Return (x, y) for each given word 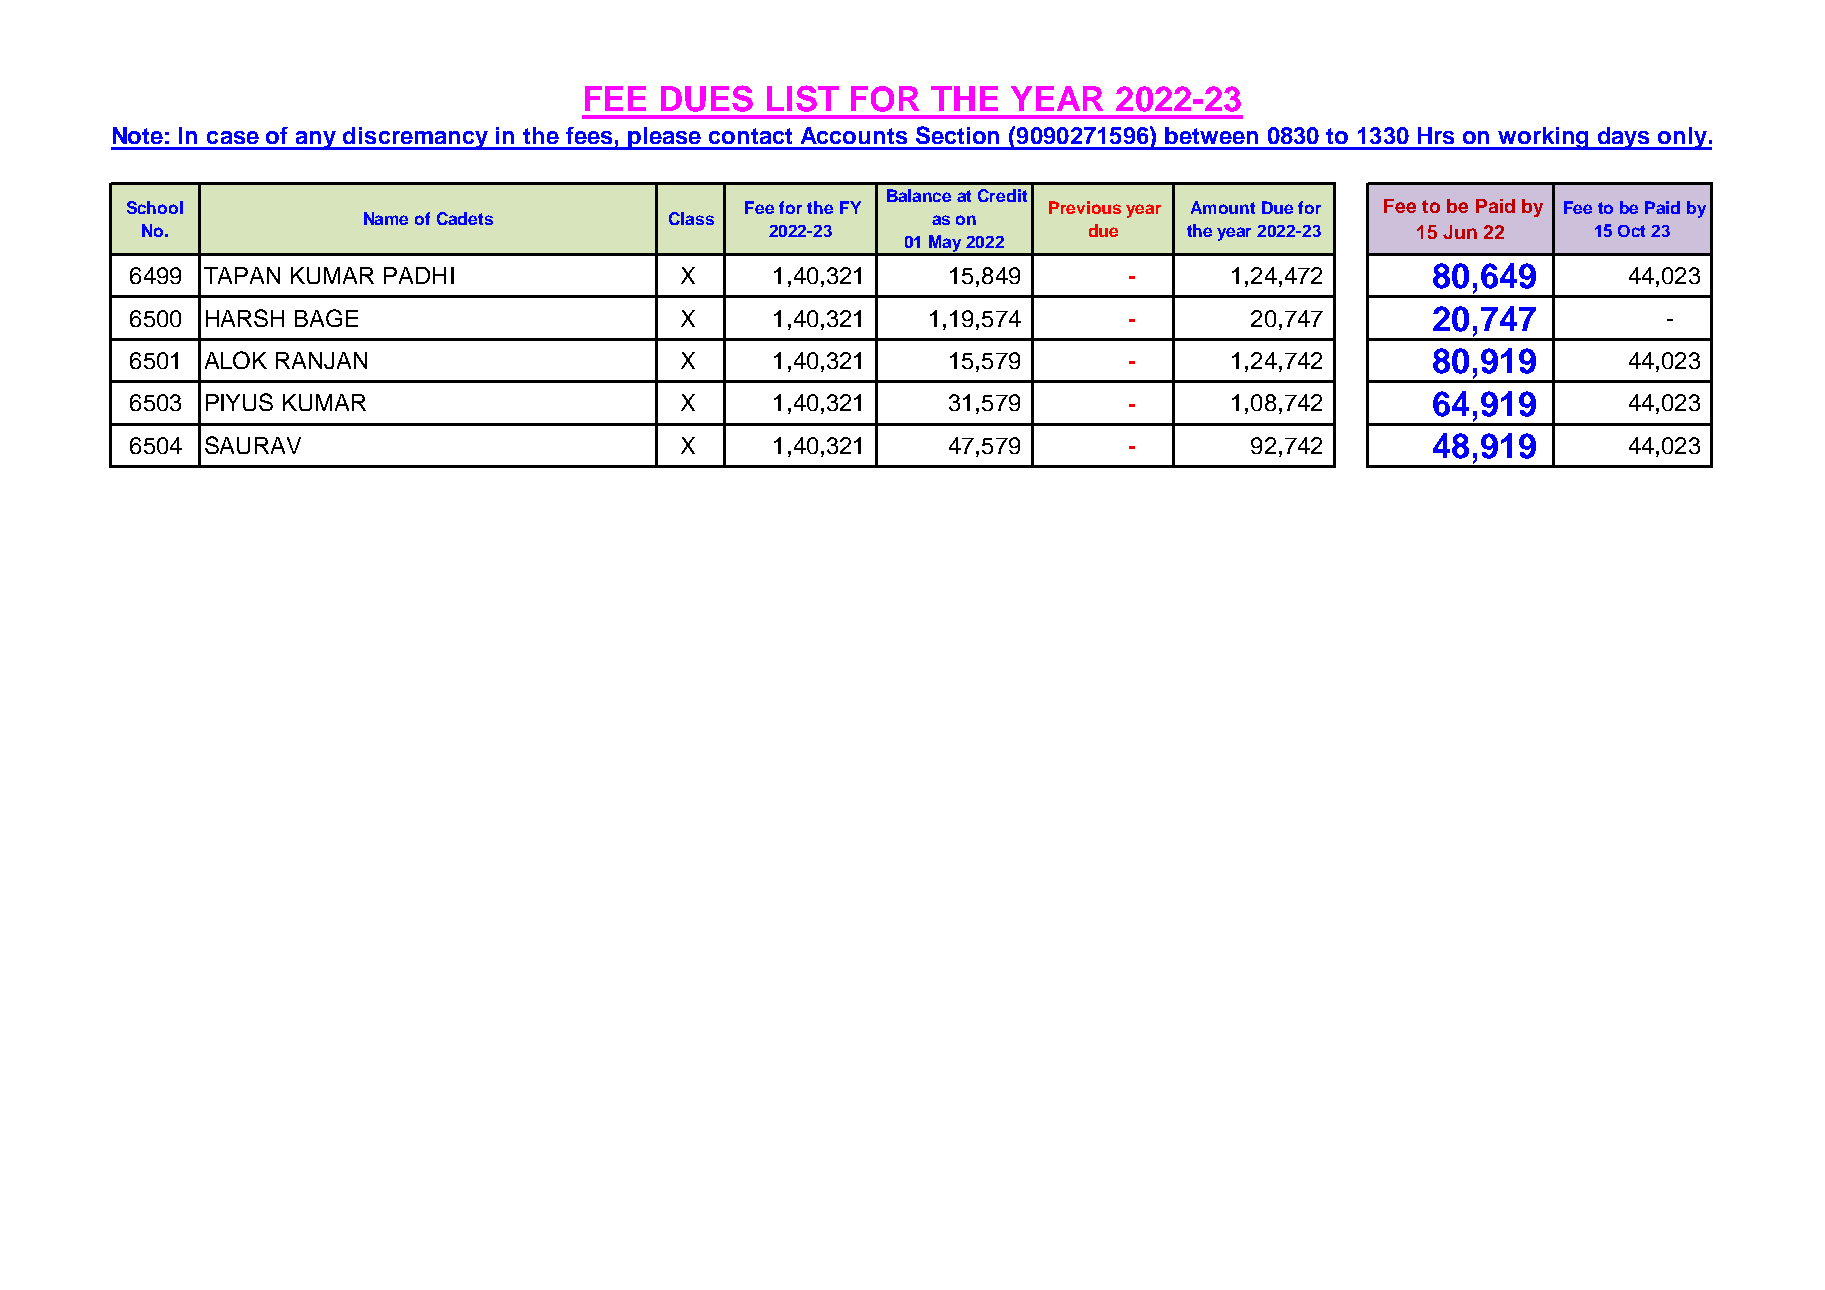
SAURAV (253, 445)
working (1544, 138)
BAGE (326, 318)
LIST (803, 98)
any (316, 140)
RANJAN (321, 360)
